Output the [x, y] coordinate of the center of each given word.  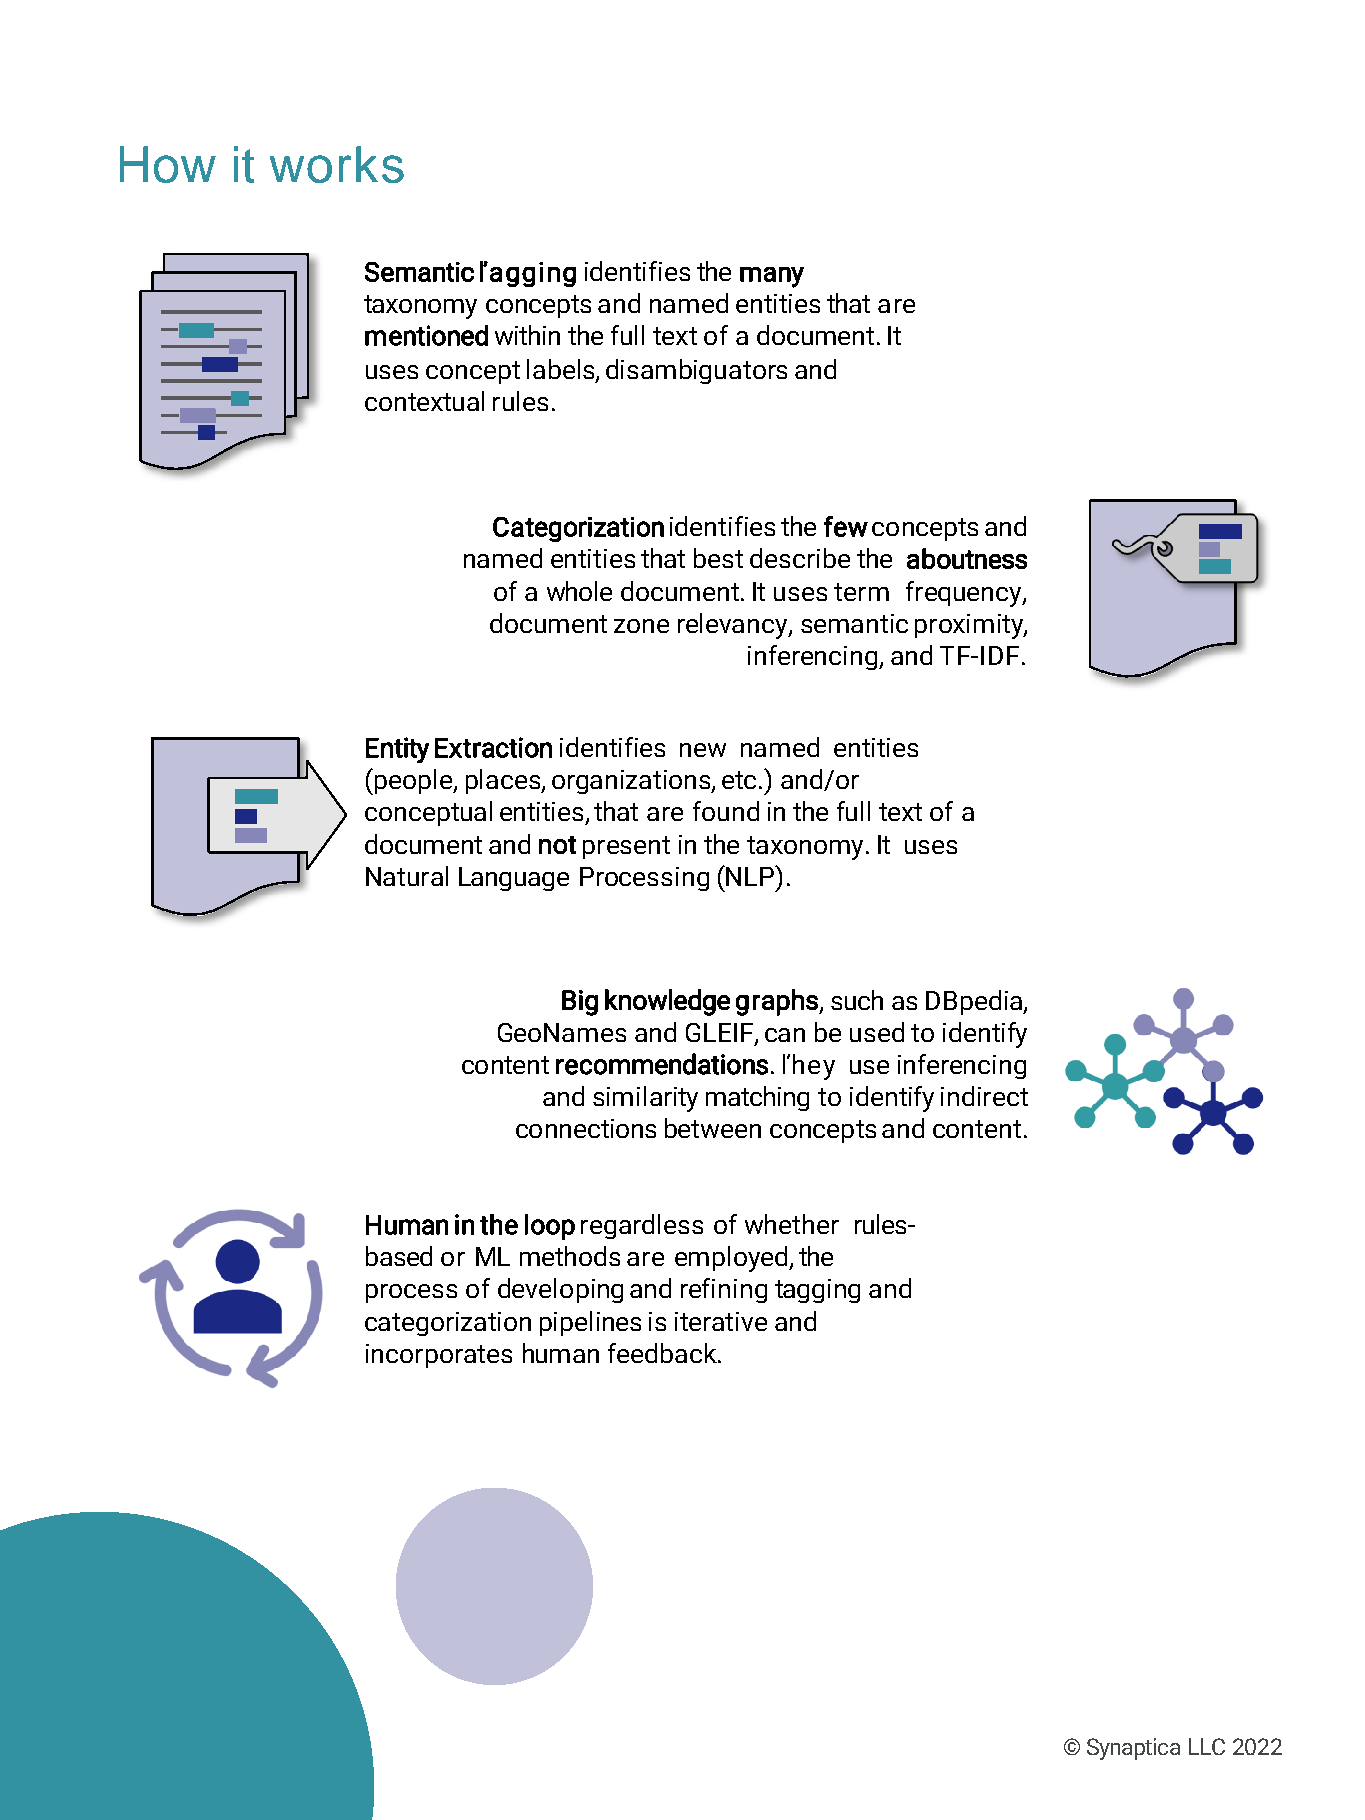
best [718, 558]
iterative [721, 1321]
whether [792, 1224]
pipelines [590, 1323]
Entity [397, 750]
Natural [407, 876]
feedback [663, 1353]
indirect [984, 1096]
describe [800, 558]
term [861, 592]
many [772, 277]
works [337, 164]
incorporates [439, 1356]
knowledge [667, 1002]
